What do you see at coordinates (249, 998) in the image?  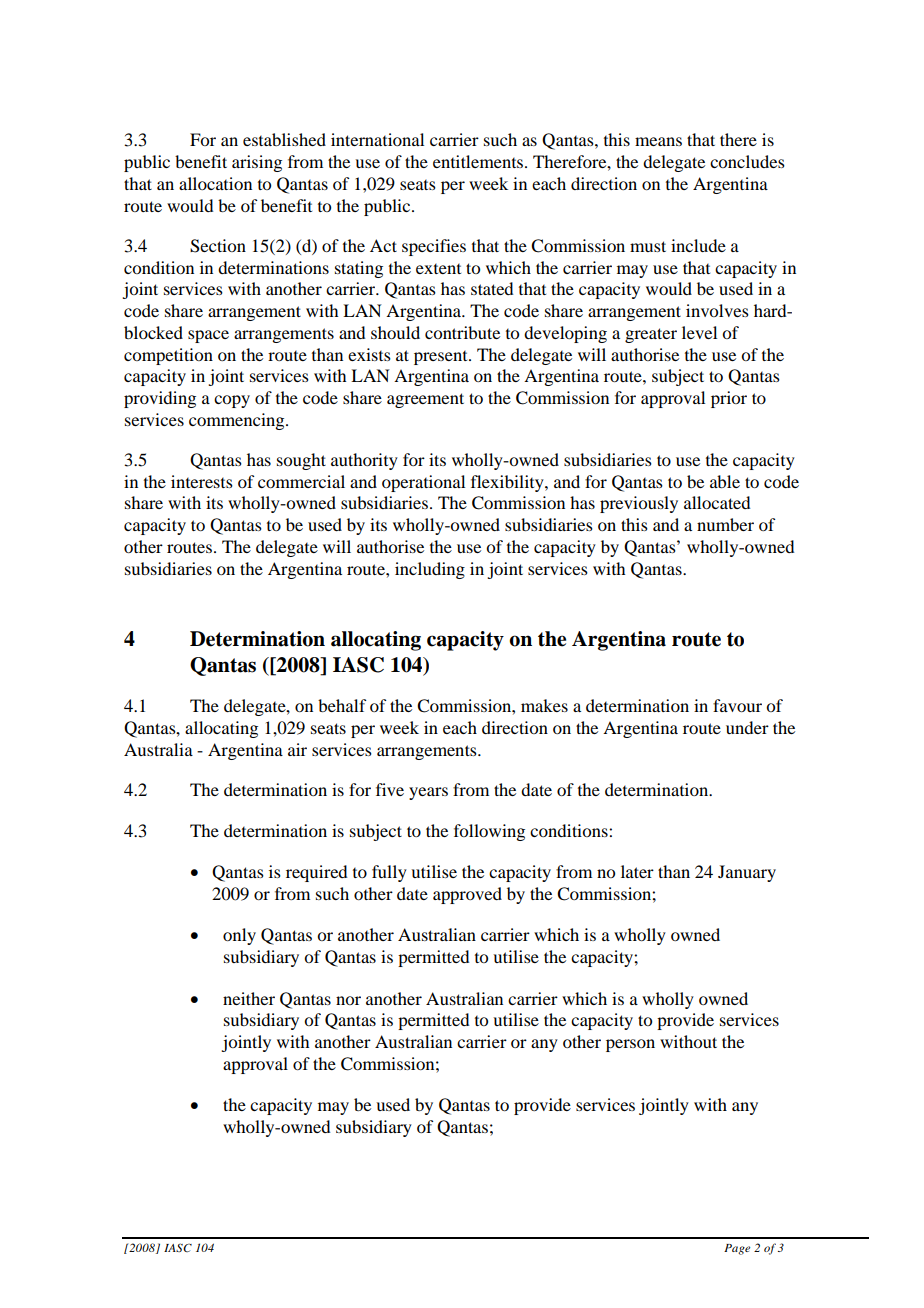 I see `neither` at bounding box center [249, 998].
